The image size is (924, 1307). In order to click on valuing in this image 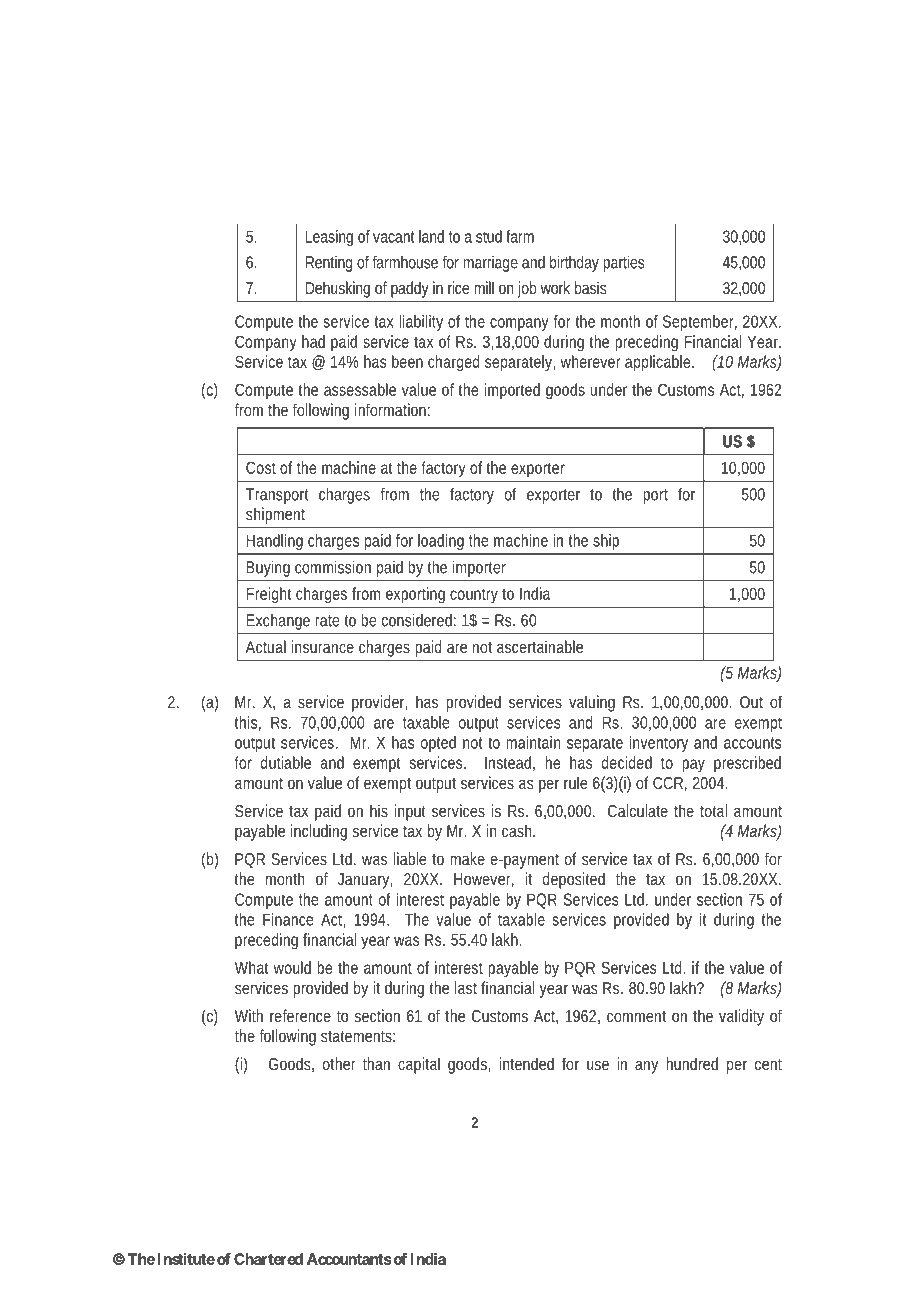, I will do `click(592, 703)`.
